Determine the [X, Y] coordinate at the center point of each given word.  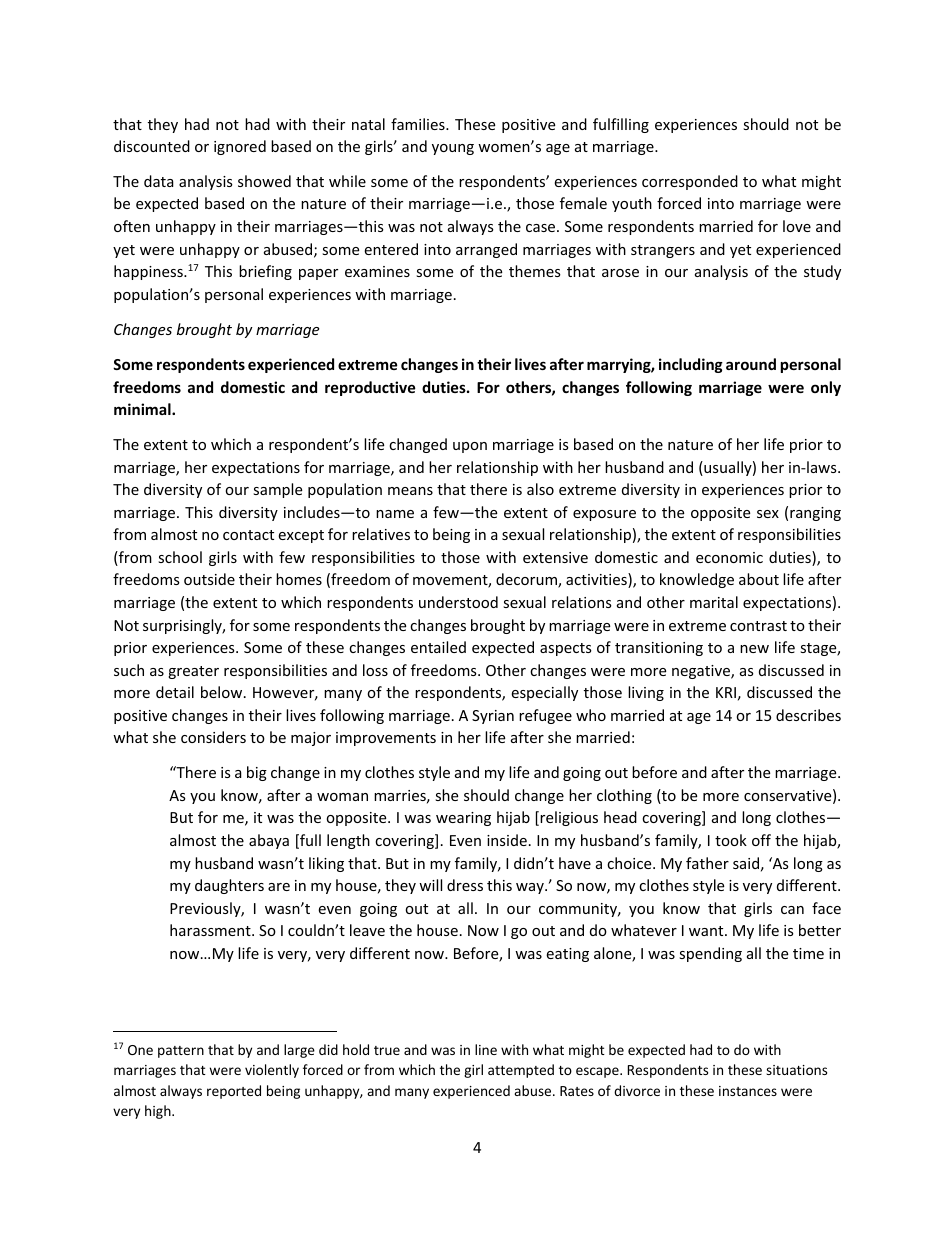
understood [458, 602]
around [751, 364]
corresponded [690, 182]
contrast [758, 626]
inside [507, 840]
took [731, 840]
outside [209, 579]
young [453, 149]
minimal [143, 409]
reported [234, 1092]
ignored [240, 147]
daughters [229, 886]
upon [470, 447]
